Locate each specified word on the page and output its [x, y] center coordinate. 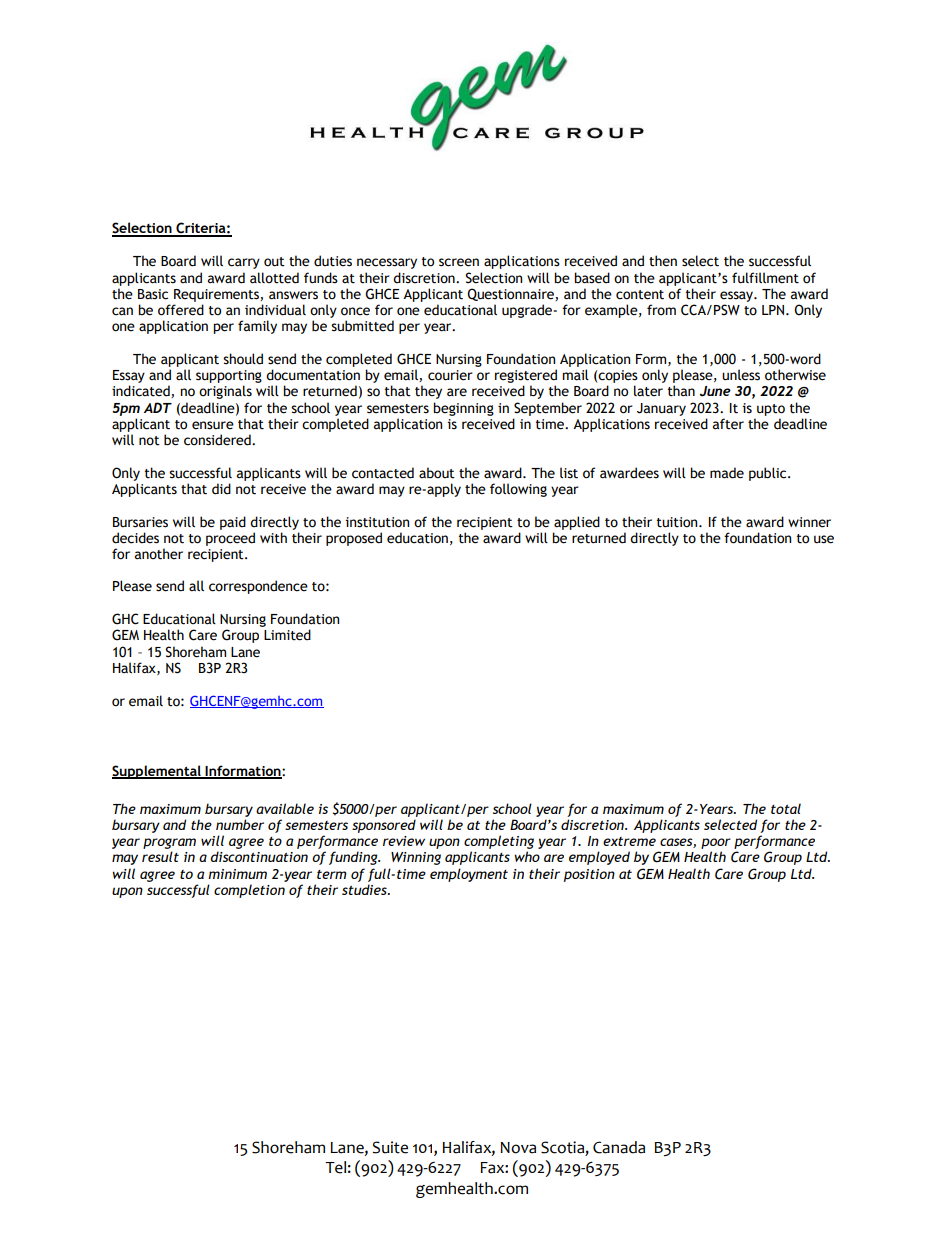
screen [459, 262]
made [727, 473]
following [518, 490]
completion [249, 891]
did [221, 489]
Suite [390, 1147]
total [786, 808]
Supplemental [157, 772]
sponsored [384, 826]
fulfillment [765, 278]
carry [244, 263]
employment [469, 875]
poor [716, 843]
